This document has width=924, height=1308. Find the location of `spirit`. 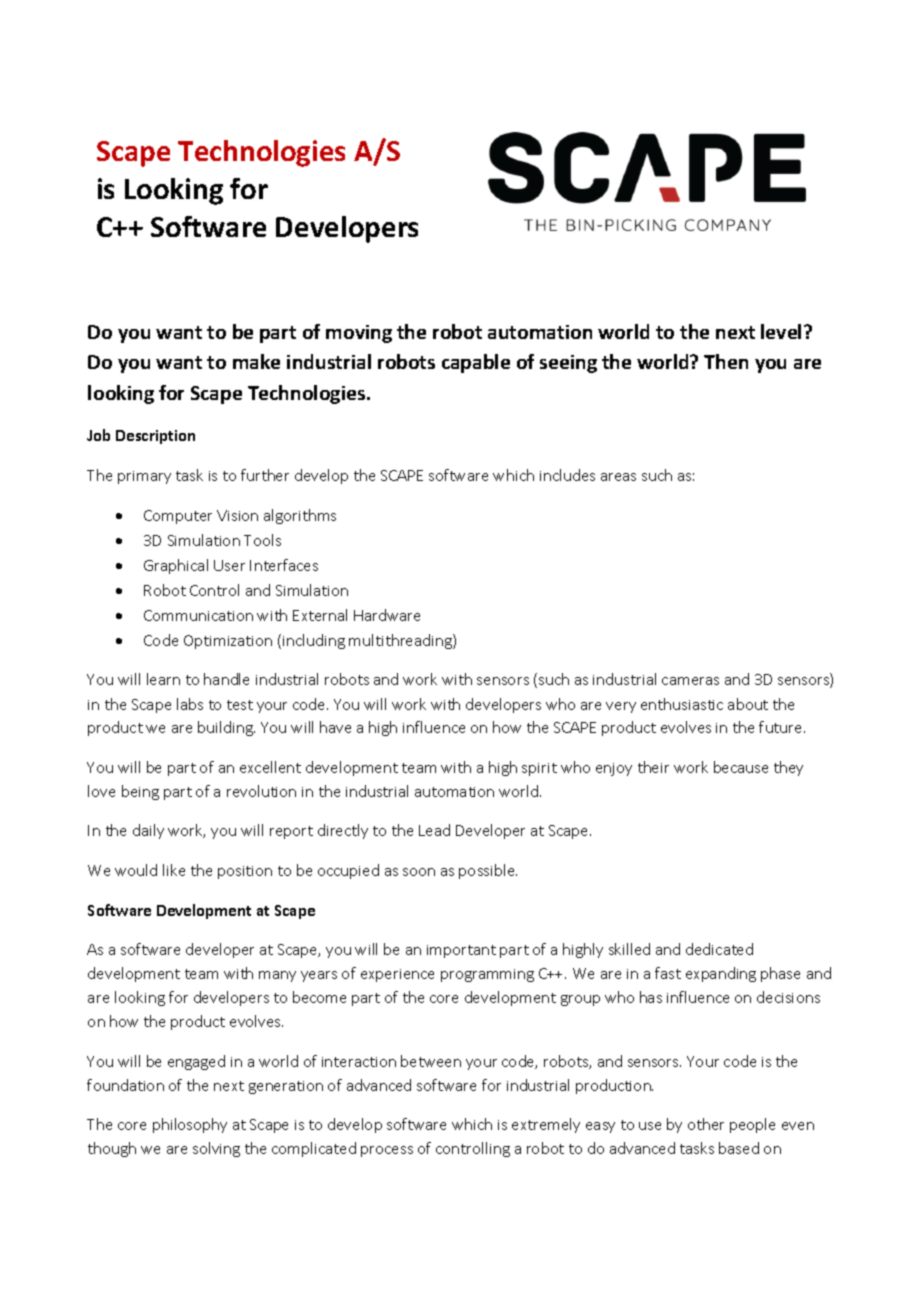

spirit is located at coordinates (539, 769).
